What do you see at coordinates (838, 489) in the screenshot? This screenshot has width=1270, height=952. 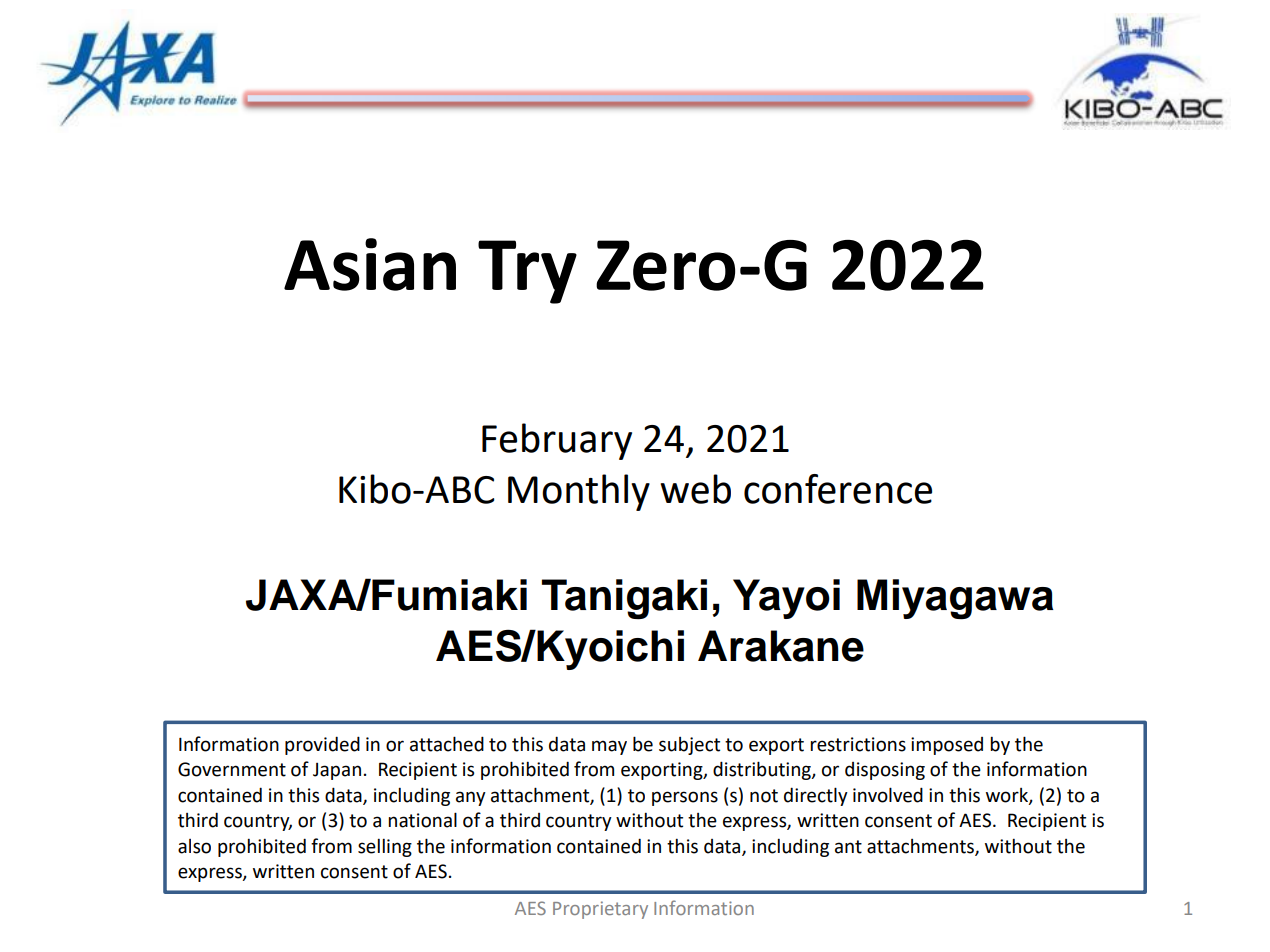 I see `conference` at bounding box center [838, 489].
